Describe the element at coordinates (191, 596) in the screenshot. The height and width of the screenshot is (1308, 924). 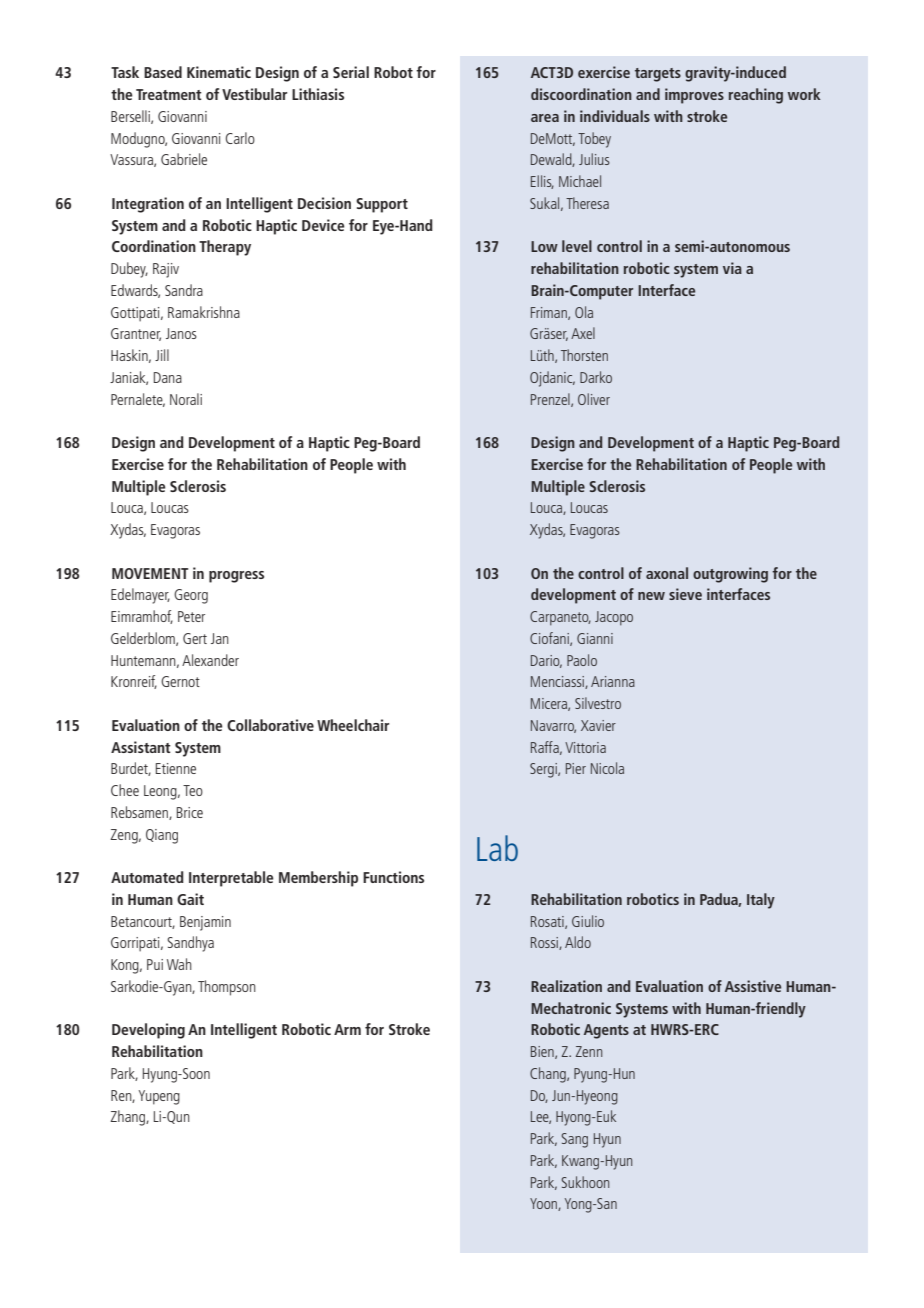
I see `Georg` at that location.
